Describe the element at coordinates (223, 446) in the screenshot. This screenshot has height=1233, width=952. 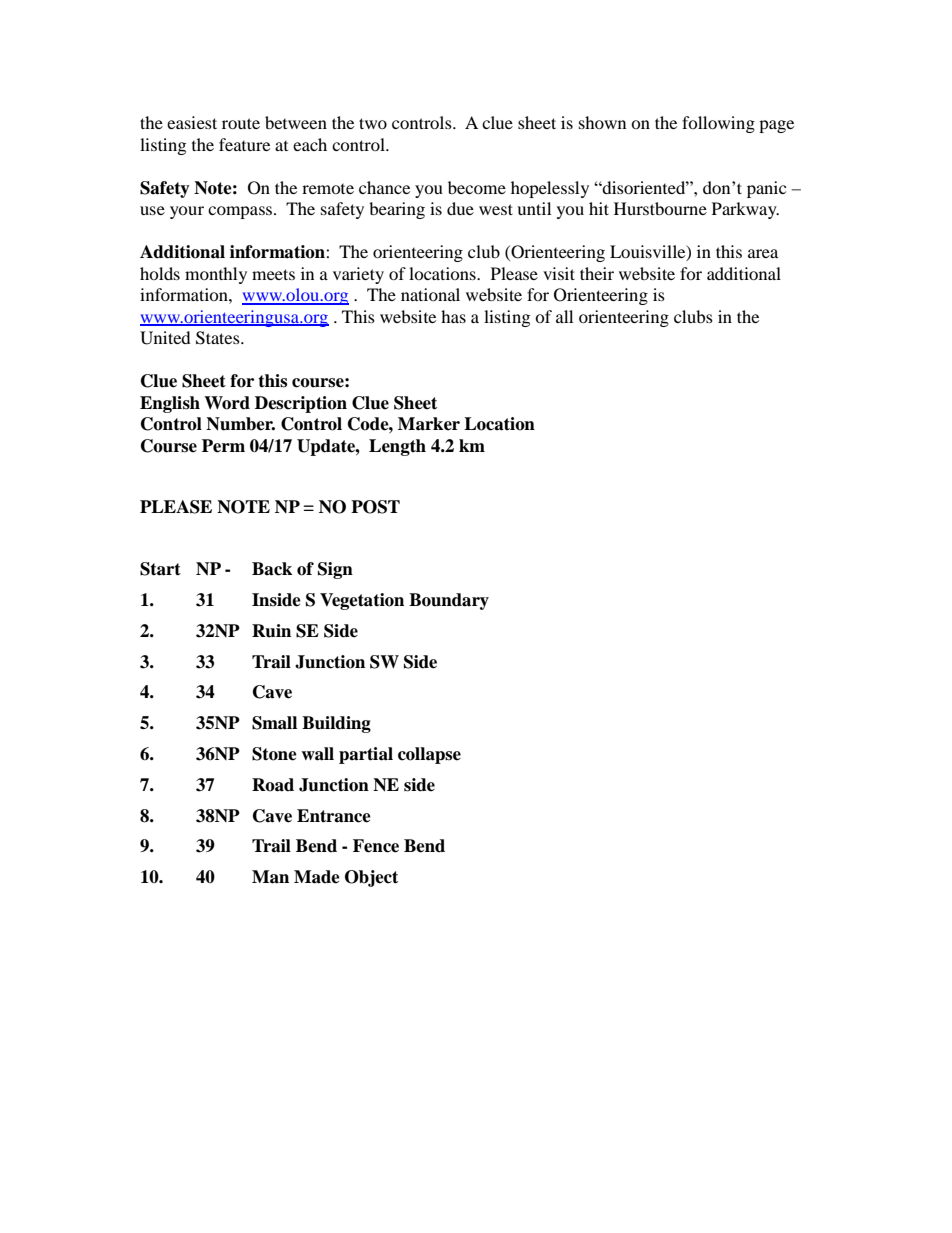
I see `Perm` at that location.
